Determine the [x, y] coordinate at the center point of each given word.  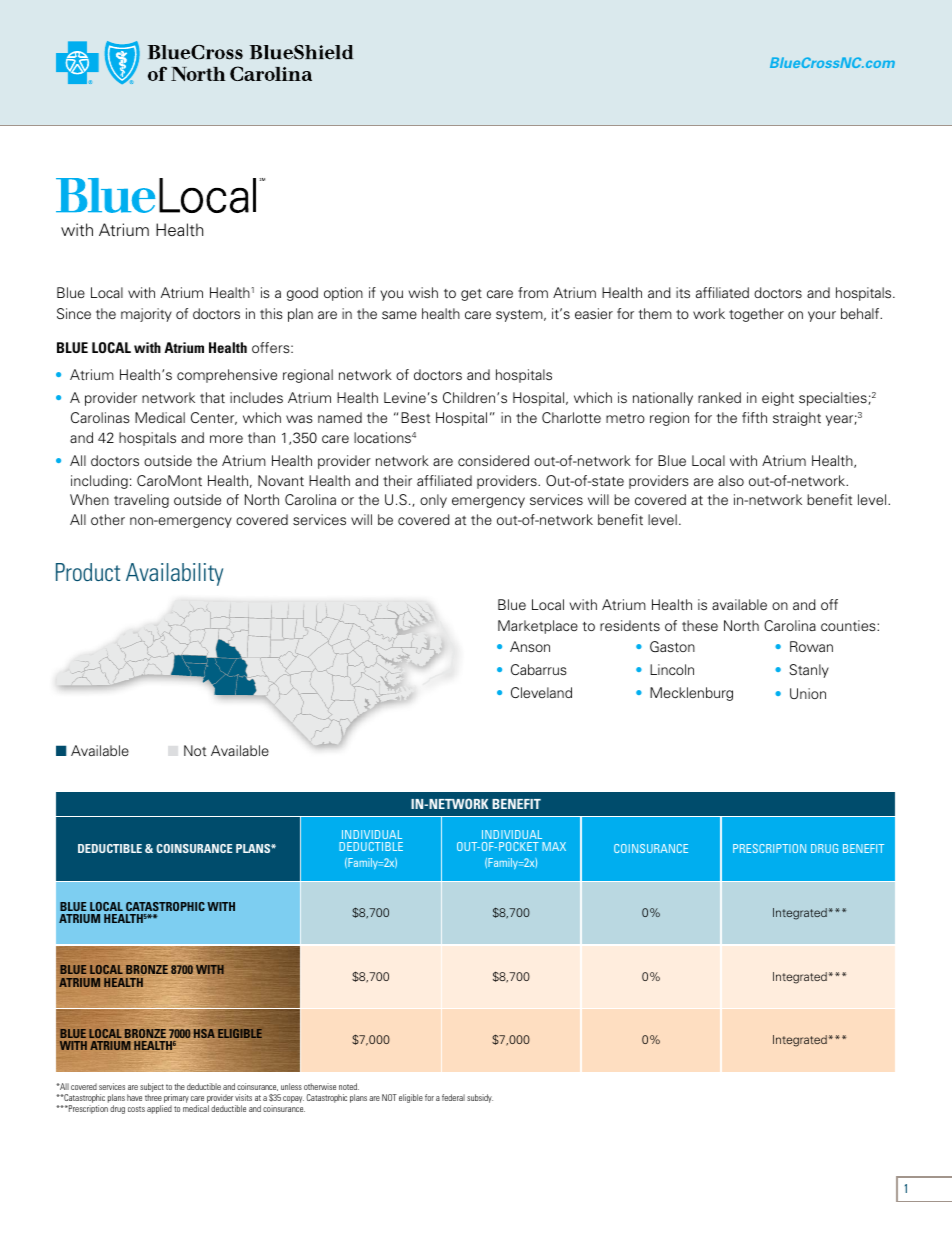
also [731, 480]
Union [808, 693]
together [756, 315]
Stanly [809, 671]
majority [146, 315]
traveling [141, 501]
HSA [204, 1033]
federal [453, 1097]
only [433, 501]
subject [152, 1089]
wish [423, 292]
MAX [554, 846]
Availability [174, 574]
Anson [530, 646]
